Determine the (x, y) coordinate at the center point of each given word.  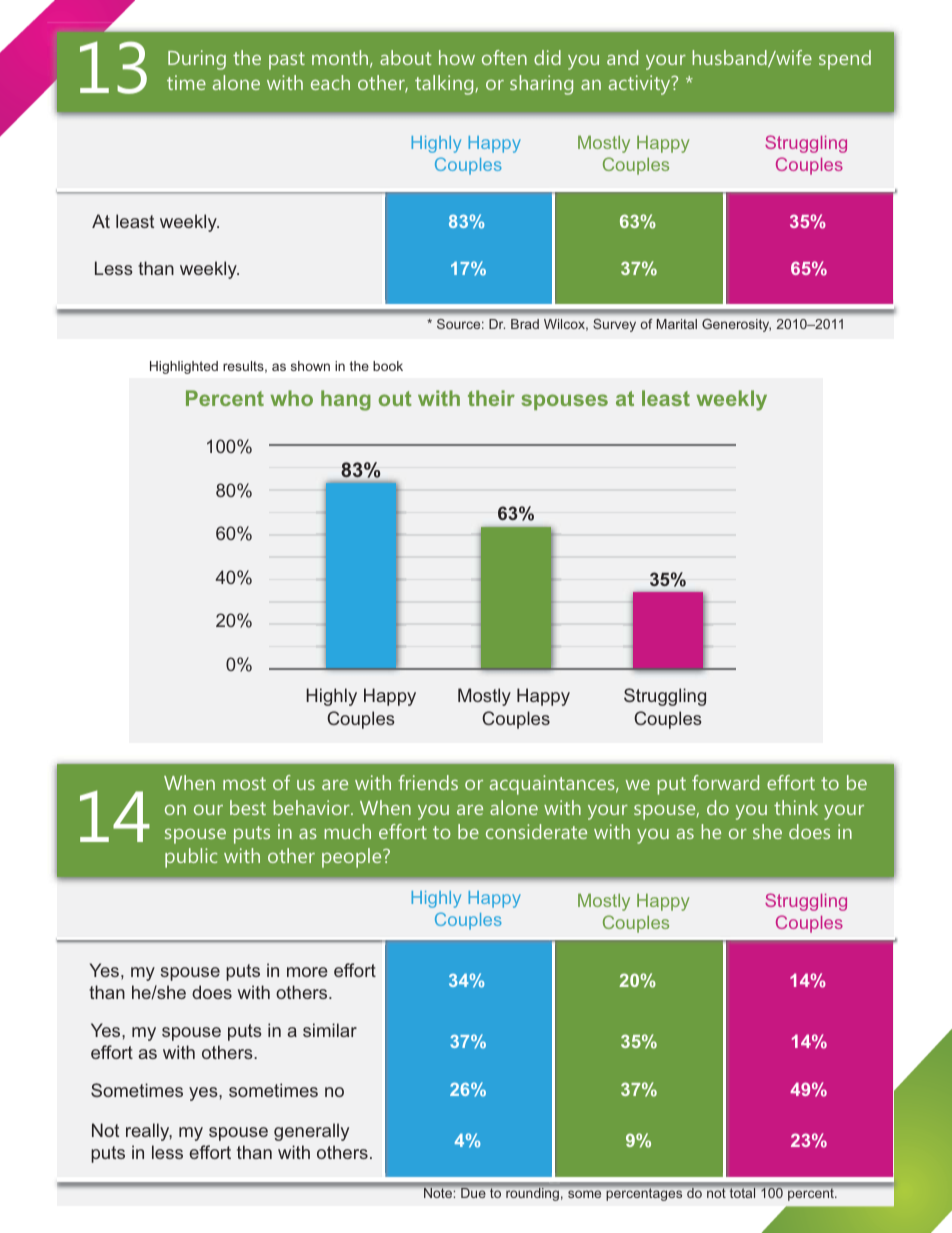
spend (845, 60)
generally (311, 1132)
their (491, 398)
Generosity (736, 325)
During (197, 60)
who (291, 398)
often (504, 57)
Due (473, 1193)
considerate (536, 831)
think (796, 807)
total (742, 1193)
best (248, 807)
